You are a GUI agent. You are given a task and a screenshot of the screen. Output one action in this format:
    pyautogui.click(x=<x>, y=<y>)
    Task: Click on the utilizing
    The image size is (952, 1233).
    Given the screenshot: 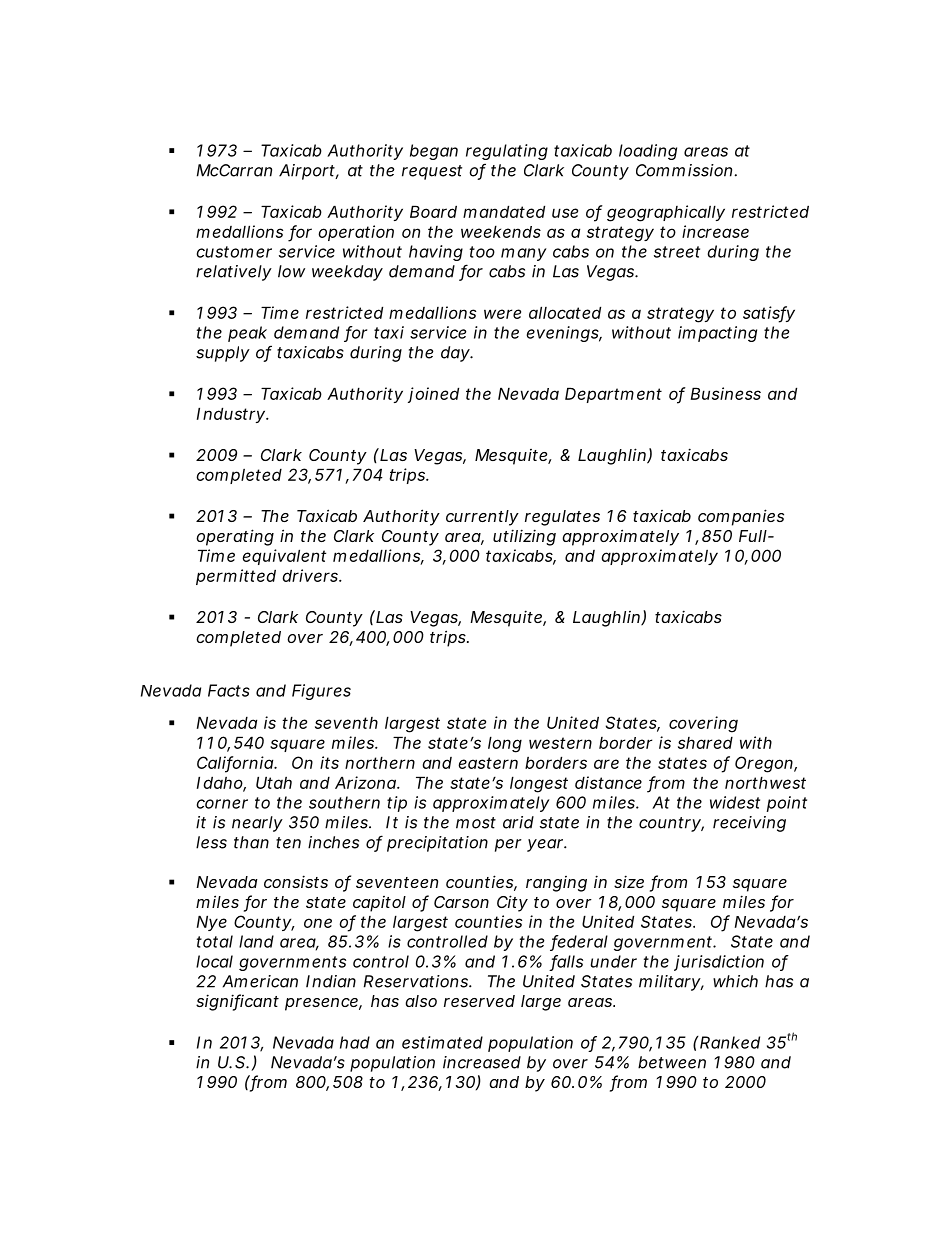 What is the action you would take?
    pyautogui.click(x=524, y=537)
